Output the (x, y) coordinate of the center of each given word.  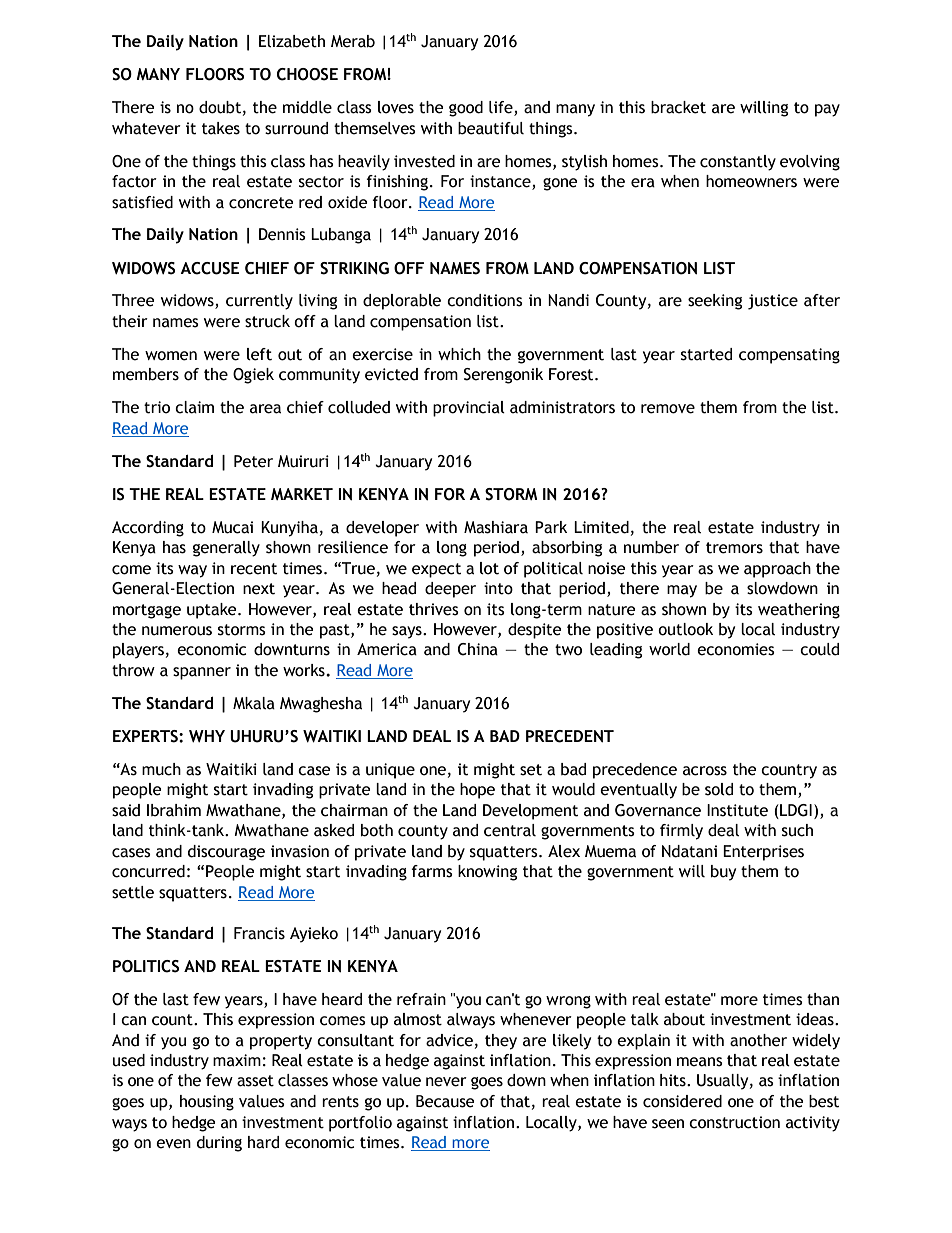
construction (734, 1122)
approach (777, 570)
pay (827, 110)
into (498, 588)
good (466, 109)
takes (221, 128)
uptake (213, 611)
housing (207, 1103)
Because (445, 1101)
